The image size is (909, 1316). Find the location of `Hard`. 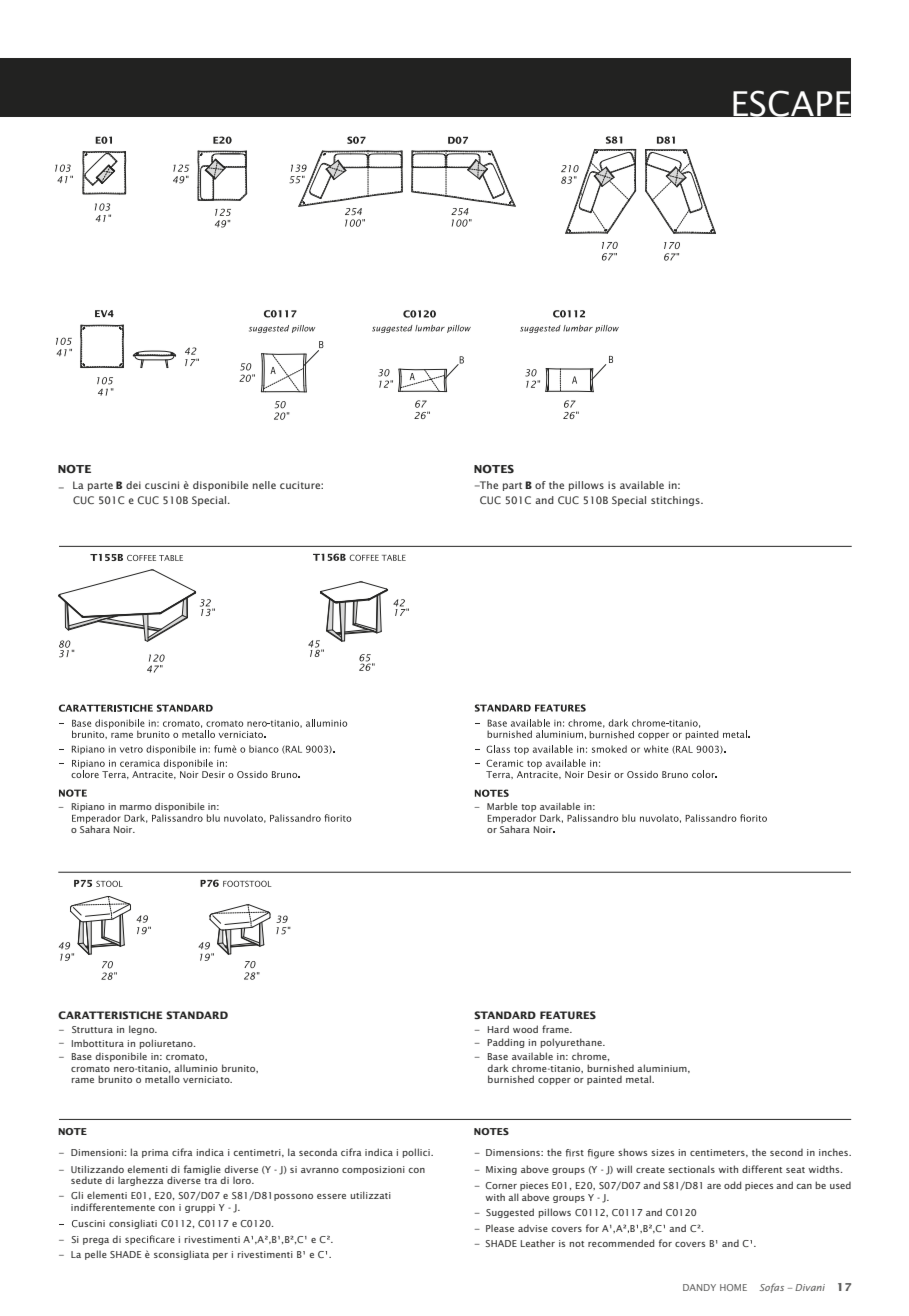

Hard is located at coordinates (498, 1029).
